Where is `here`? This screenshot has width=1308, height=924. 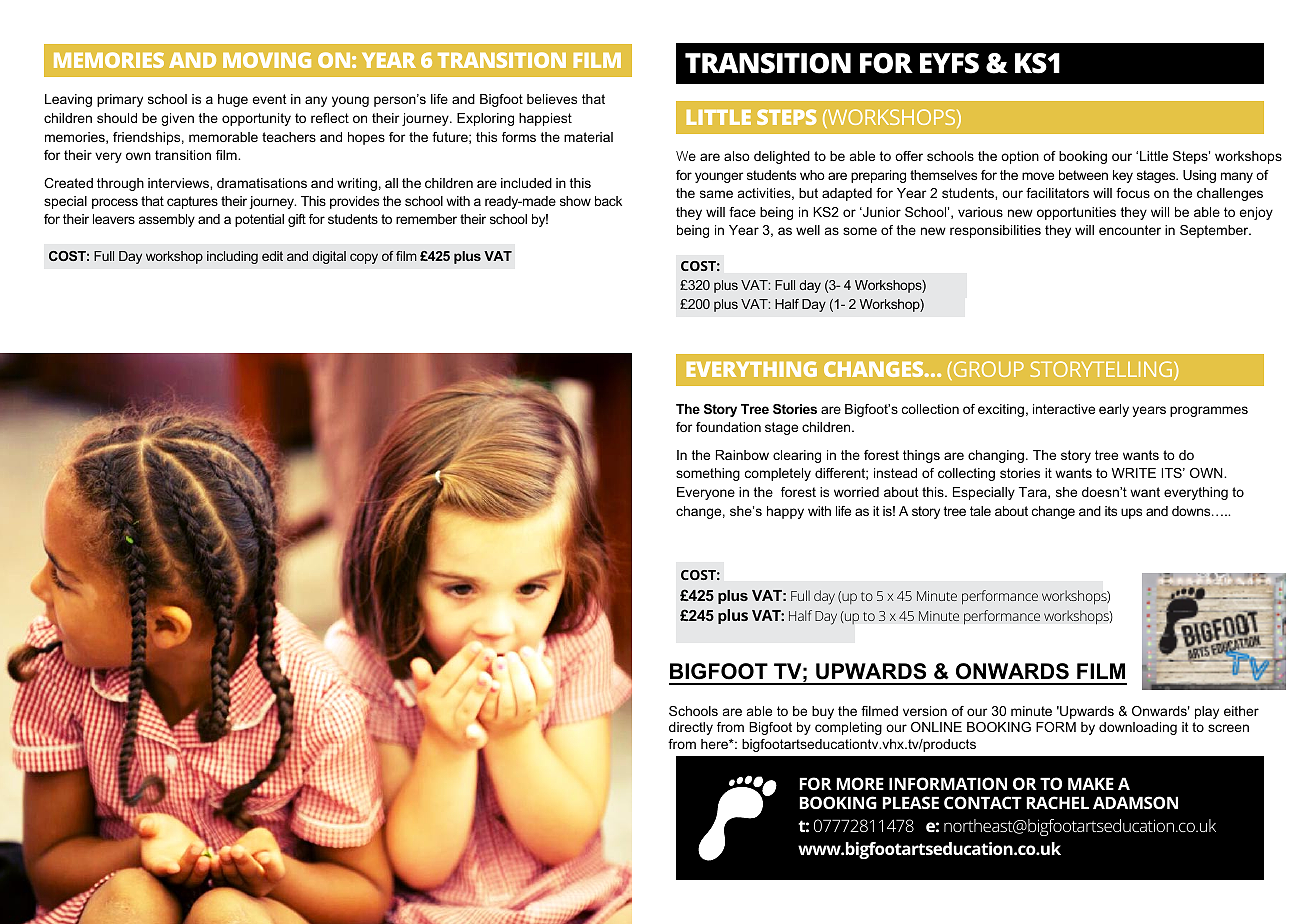 here is located at coordinates (715, 744).
